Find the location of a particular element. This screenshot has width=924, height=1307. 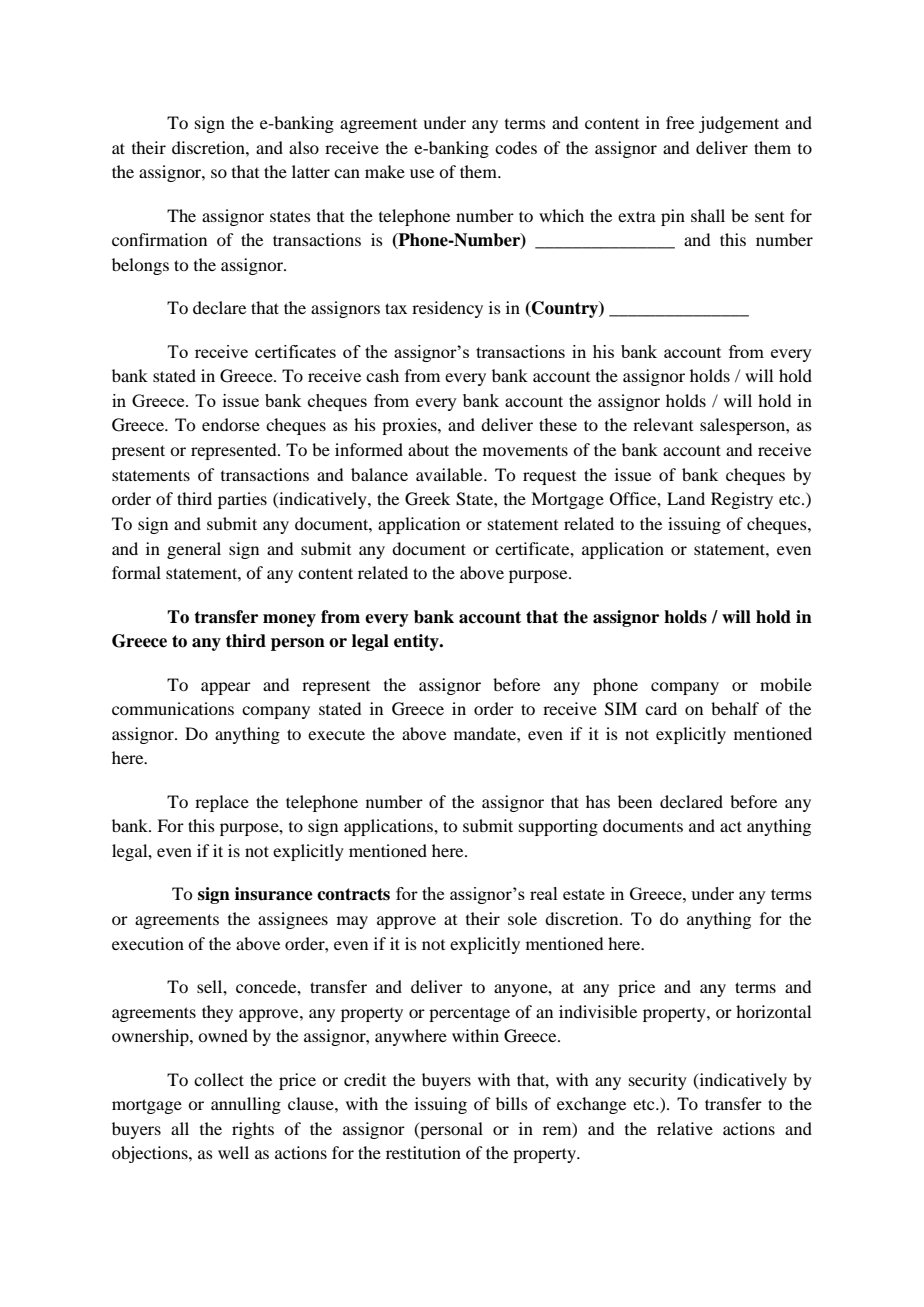

execution is located at coordinates (148, 943).
